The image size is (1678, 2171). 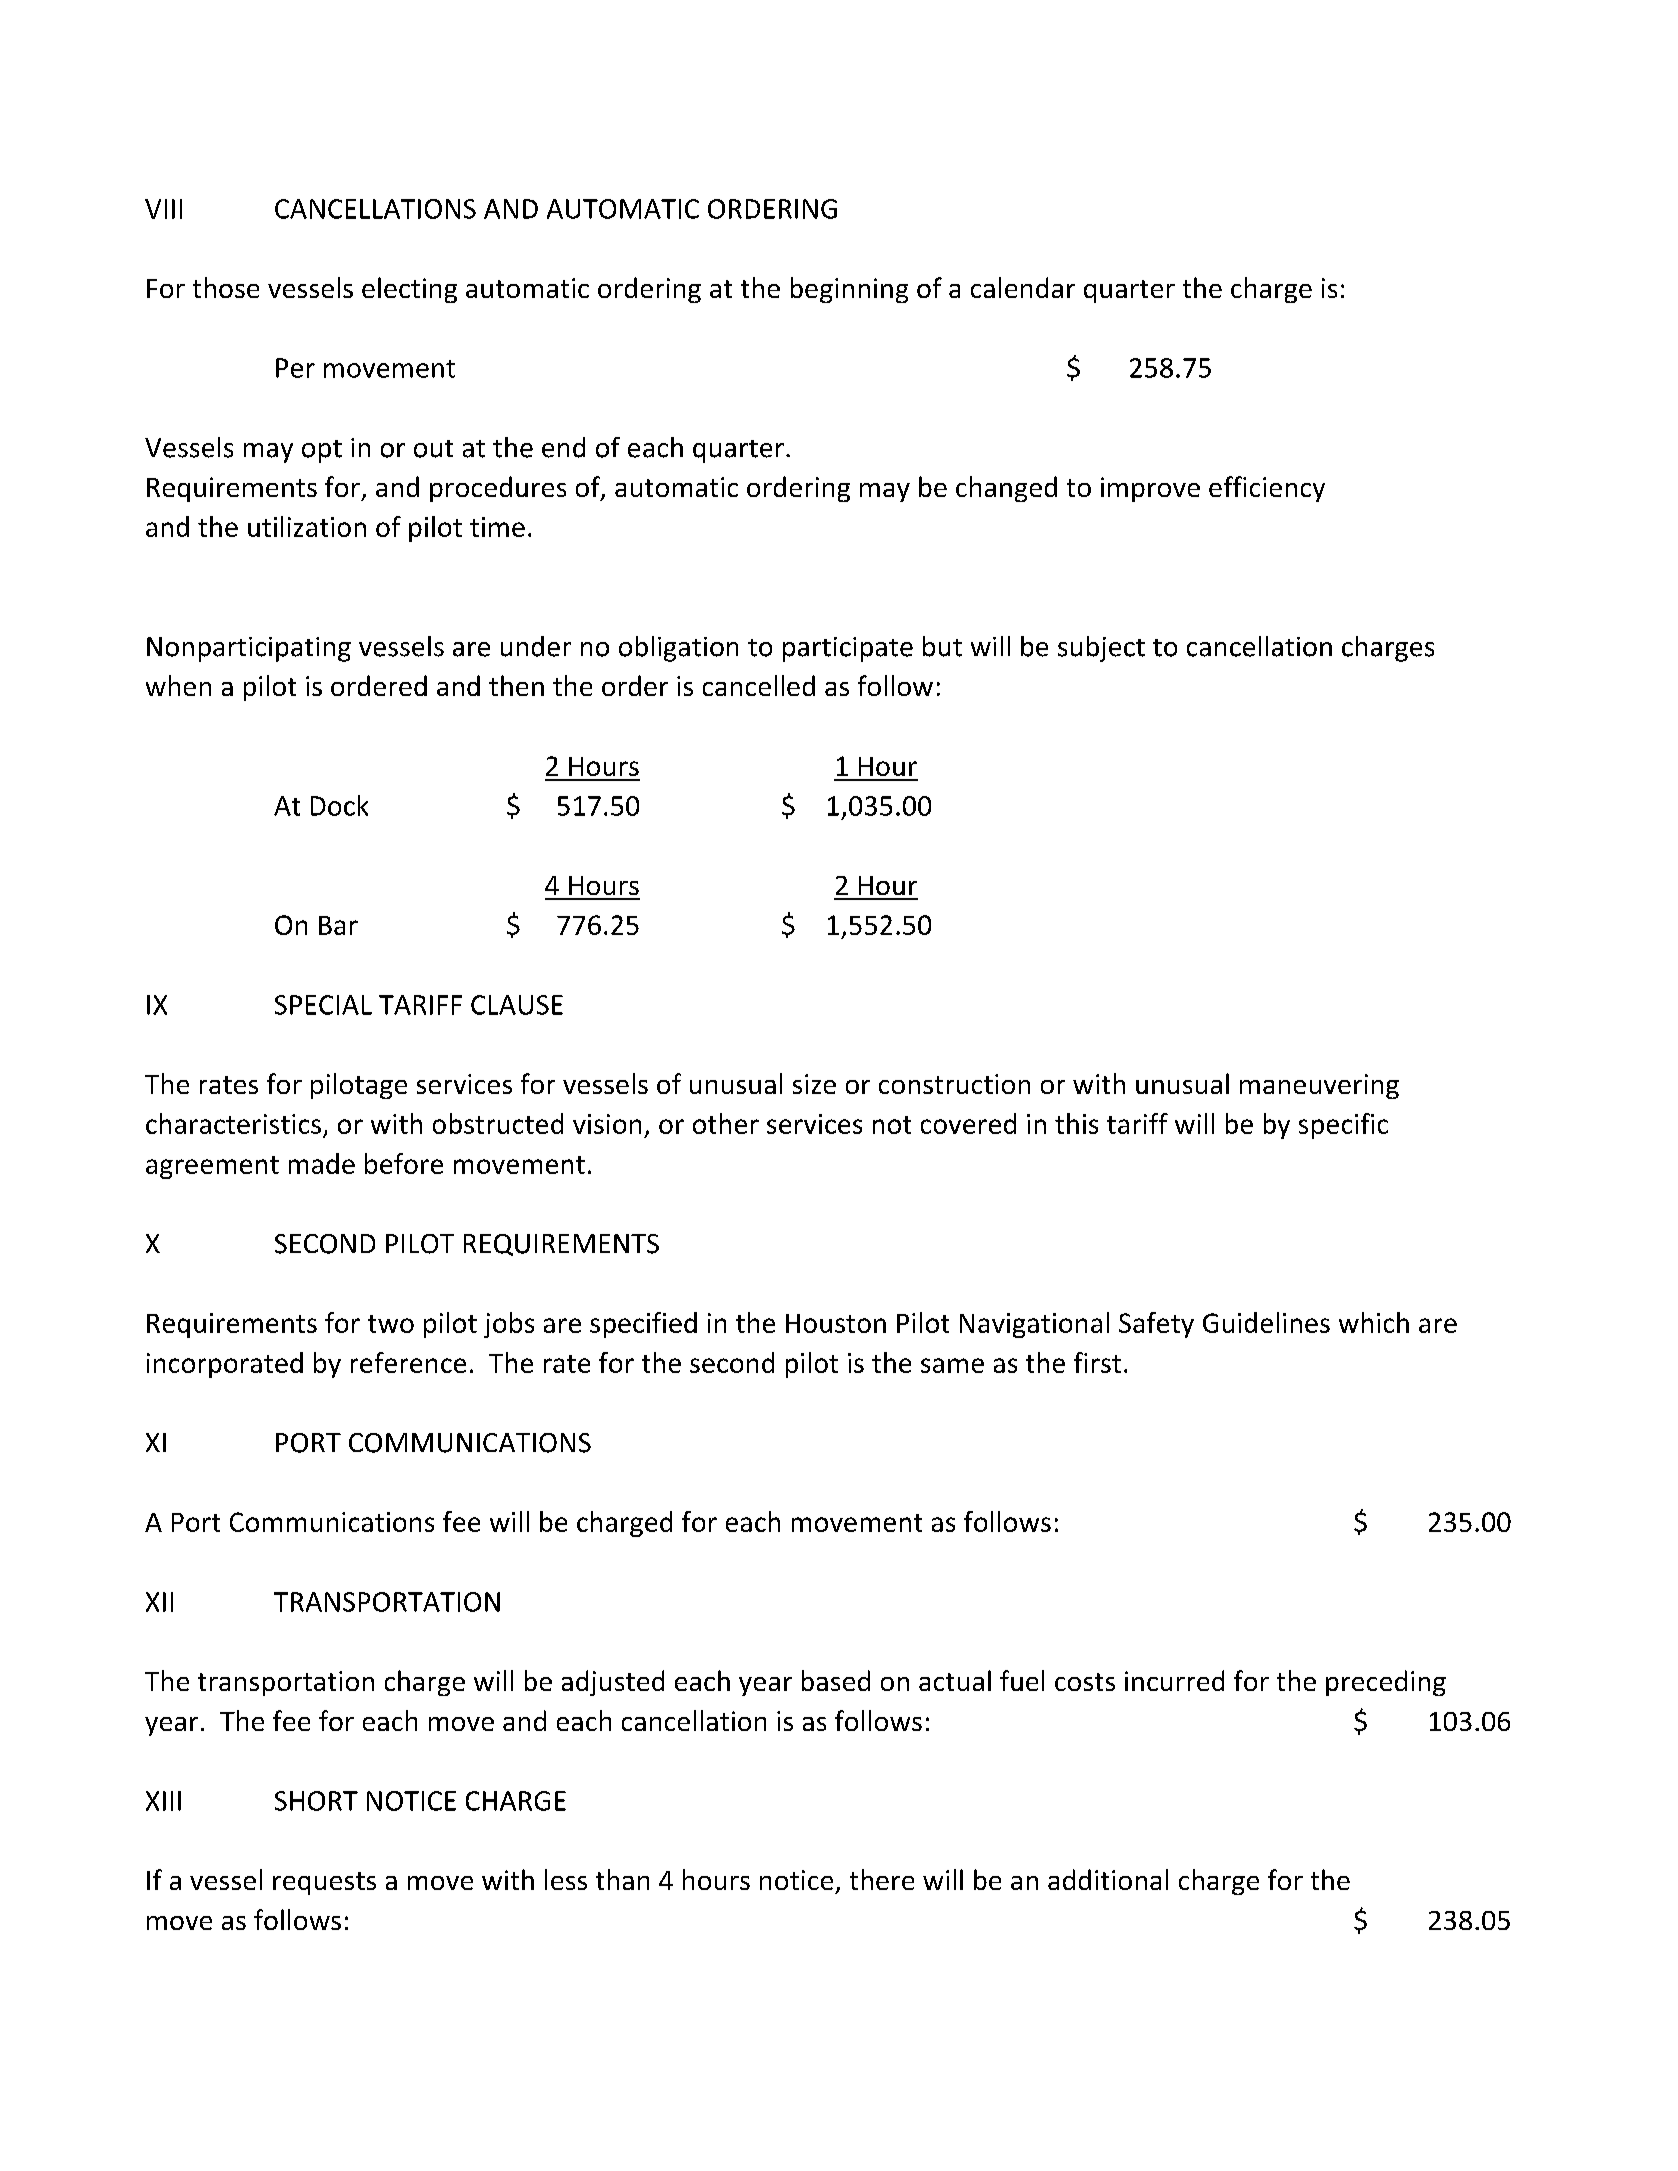 What do you see at coordinates (323, 1005) in the screenshot?
I see `SPECIAL` at bounding box center [323, 1005].
